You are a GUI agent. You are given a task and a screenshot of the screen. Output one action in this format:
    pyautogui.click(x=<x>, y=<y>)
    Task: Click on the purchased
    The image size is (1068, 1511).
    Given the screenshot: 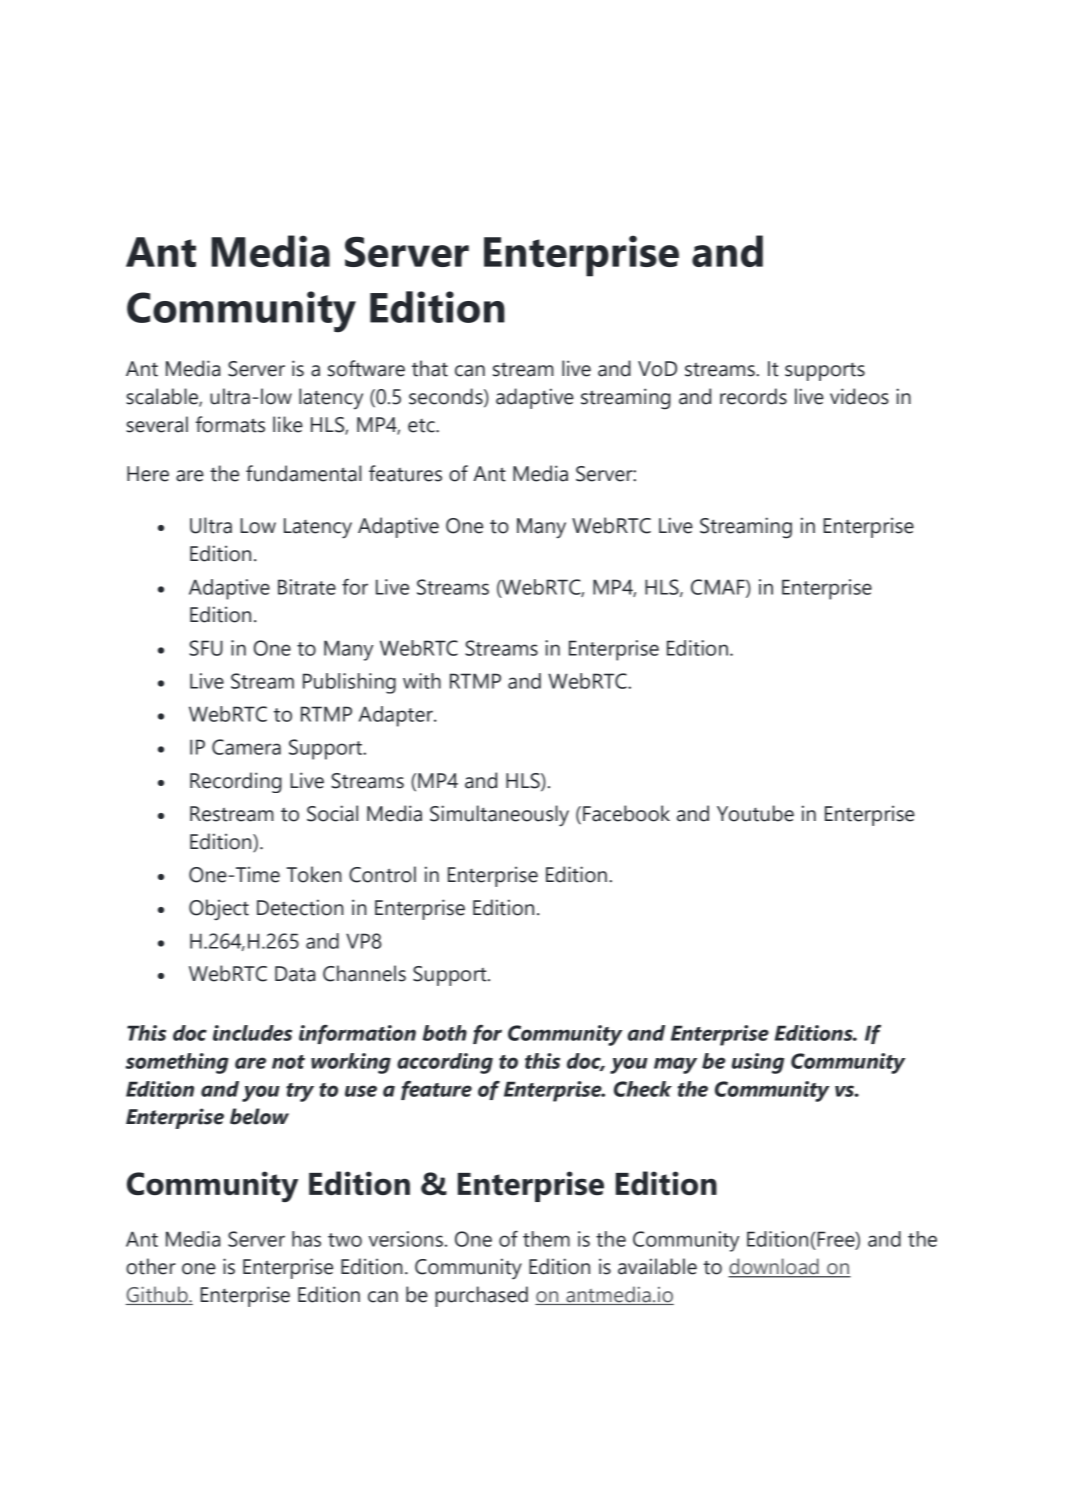 What is the action you would take?
    pyautogui.click(x=481, y=1296)
